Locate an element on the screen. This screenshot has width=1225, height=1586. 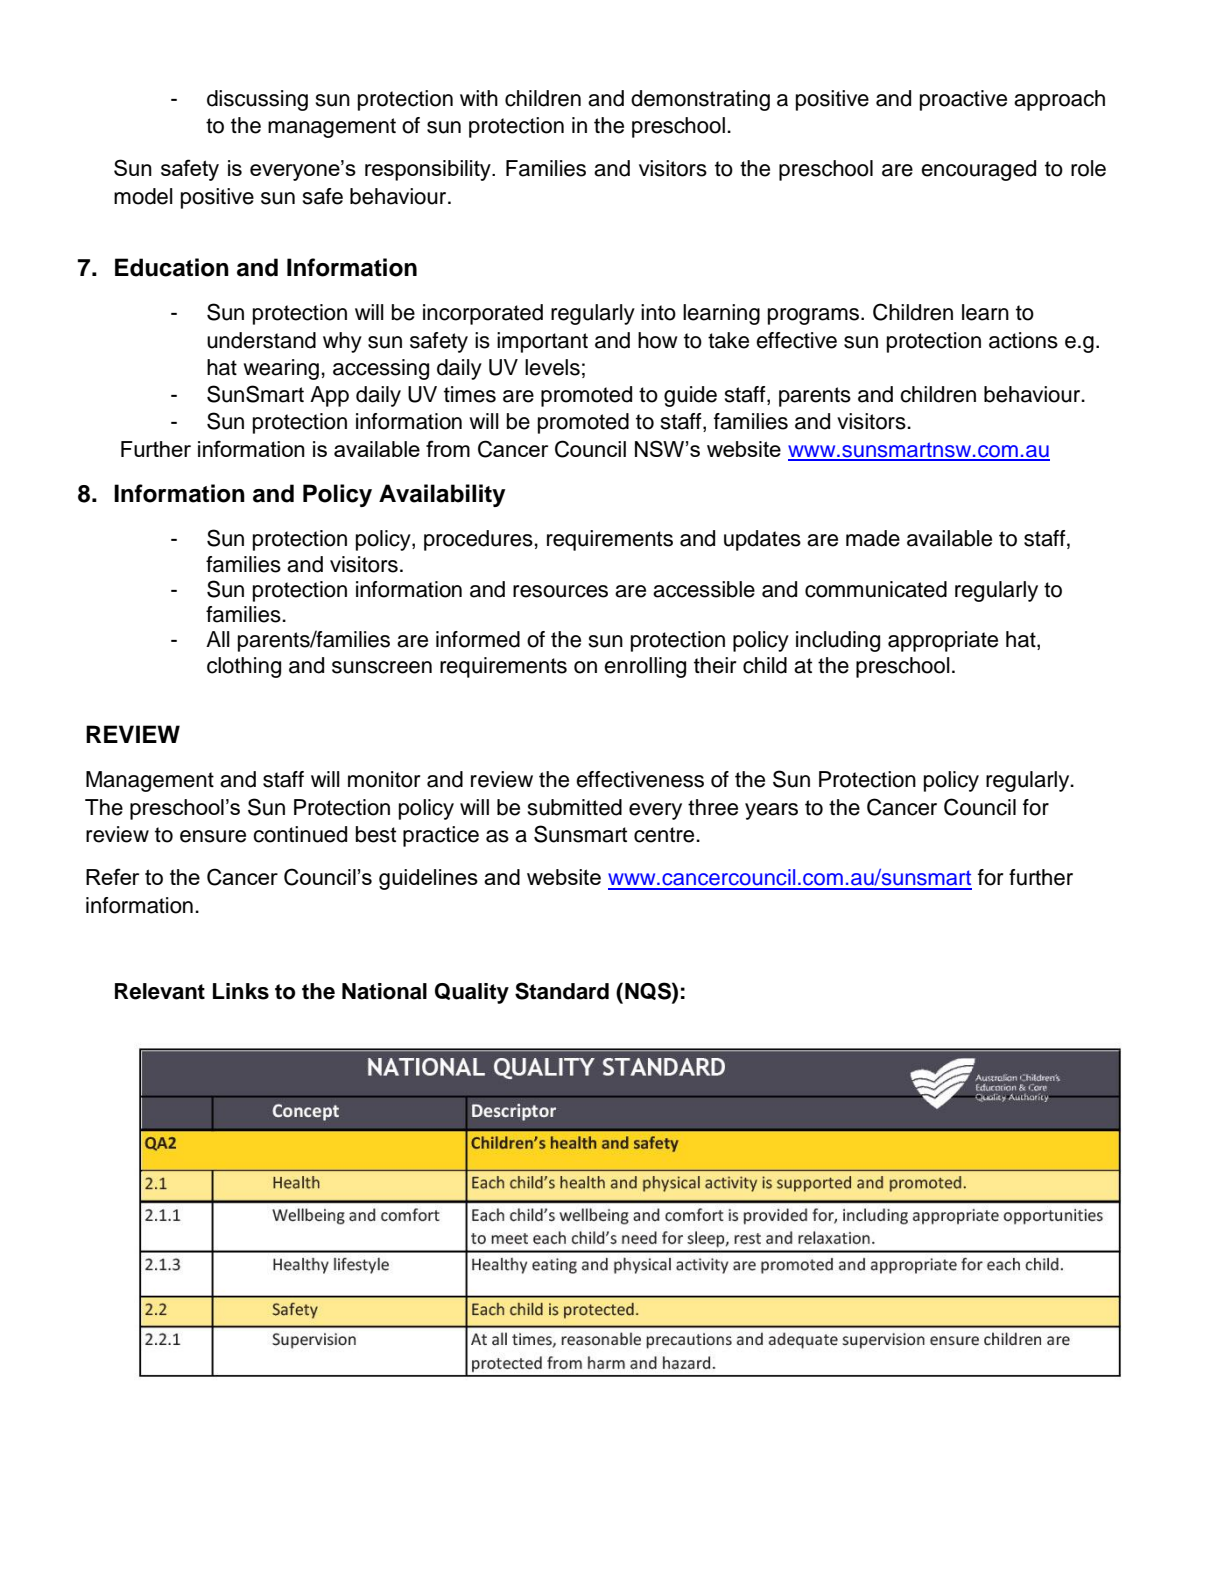
actions is located at coordinates (1023, 340).
